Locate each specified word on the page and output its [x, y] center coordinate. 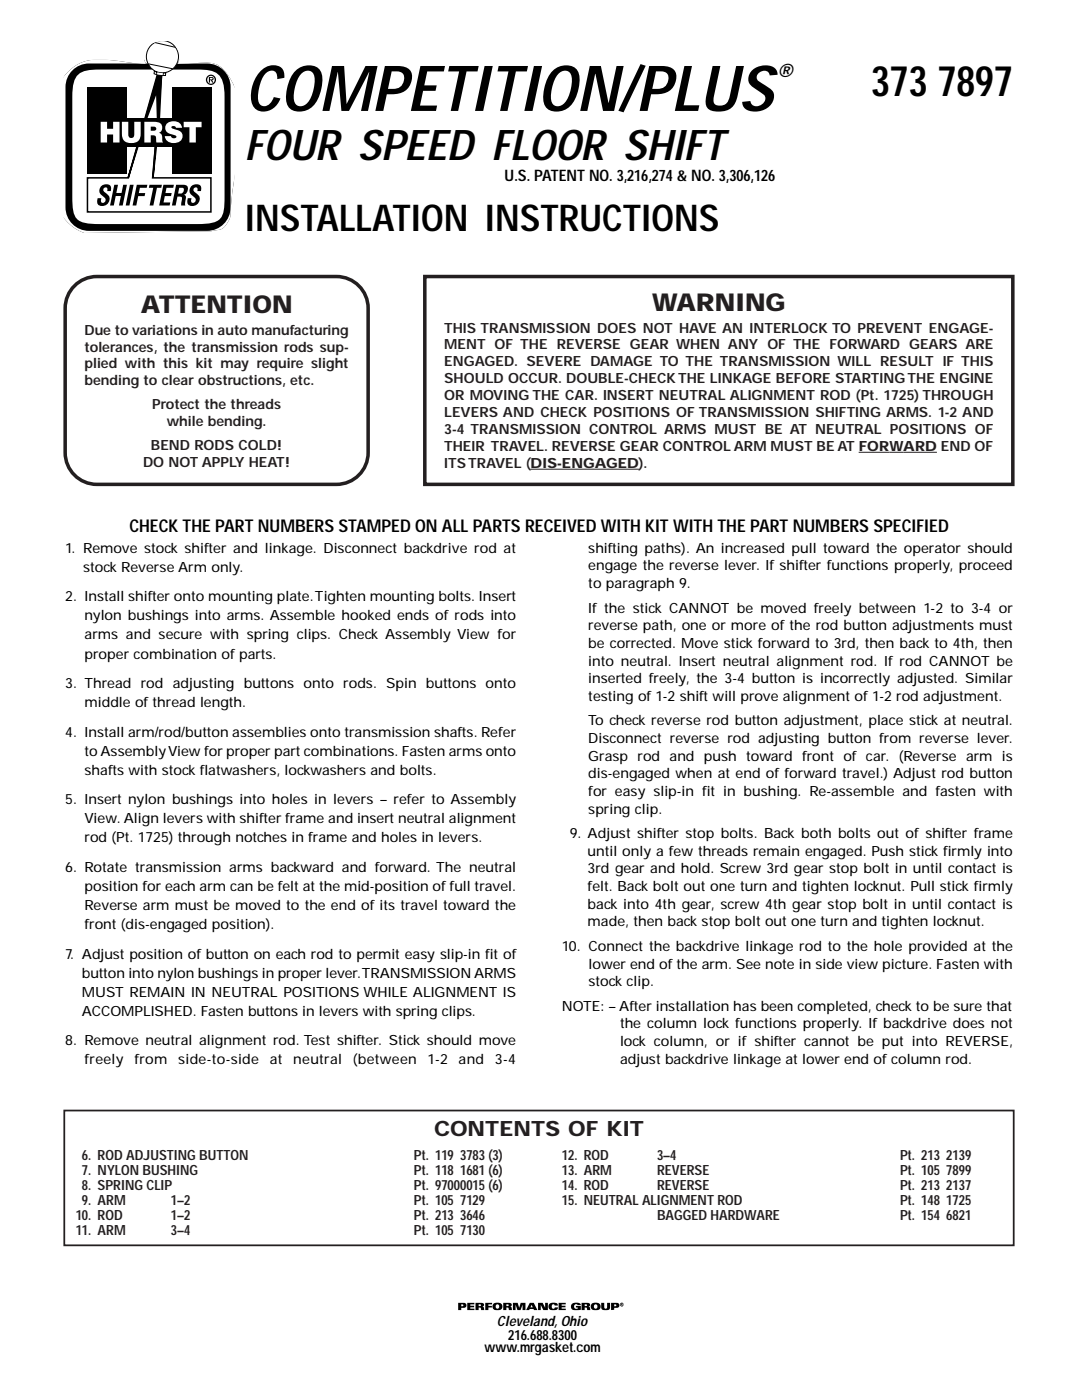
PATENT [559, 175]
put [892, 1042]
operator [932, 549]
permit [378, 955]
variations [165, 330]
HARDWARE [745, 1215]
